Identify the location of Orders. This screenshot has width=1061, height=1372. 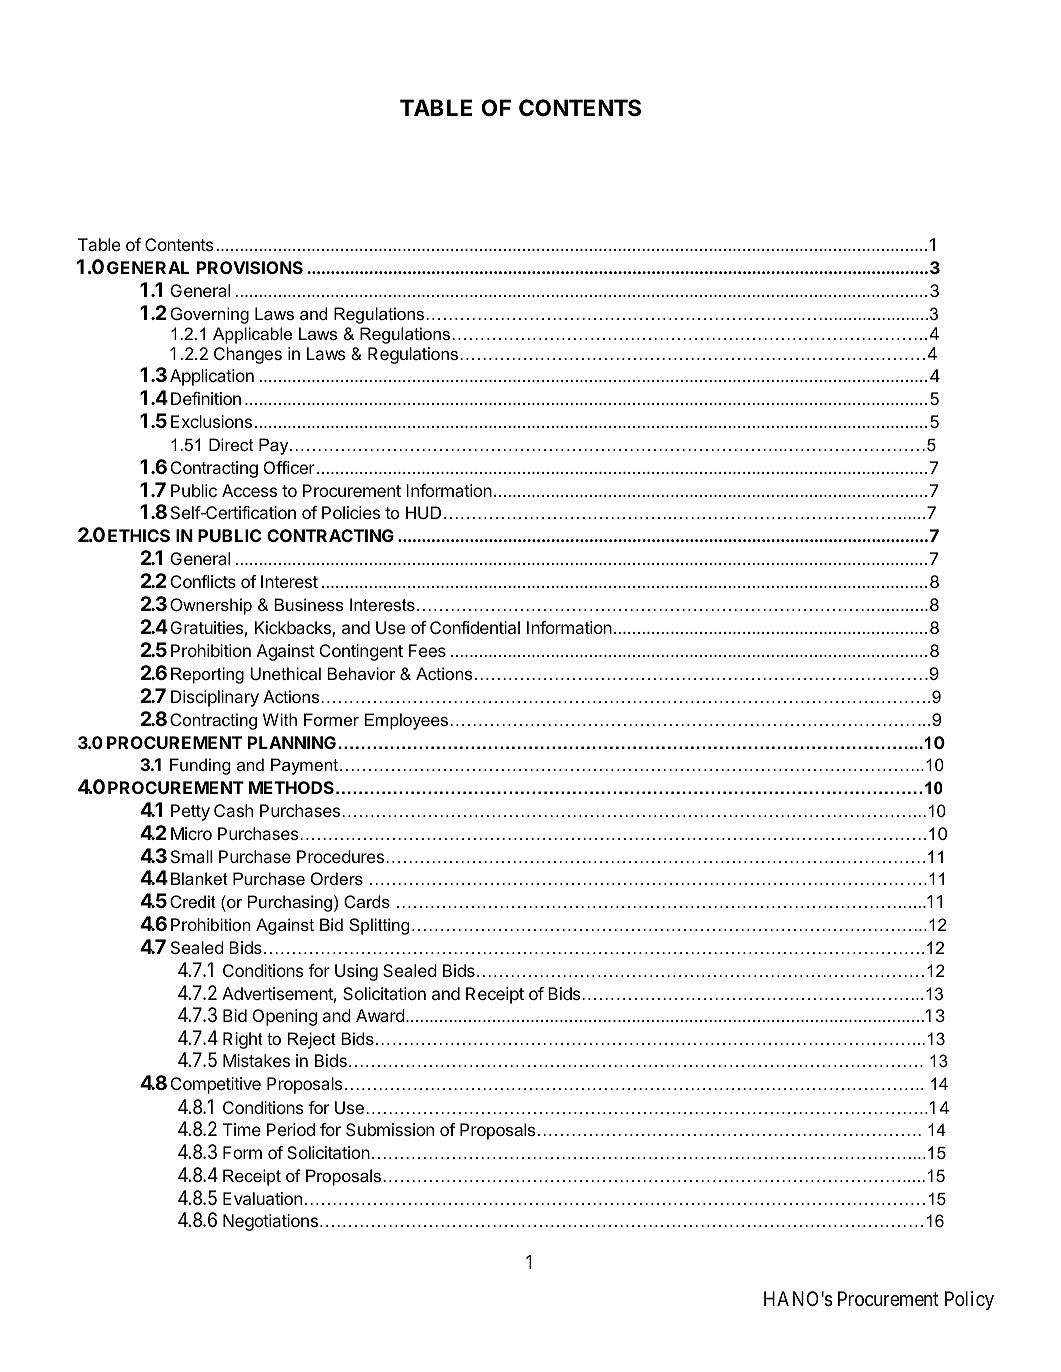
(337, 878).
